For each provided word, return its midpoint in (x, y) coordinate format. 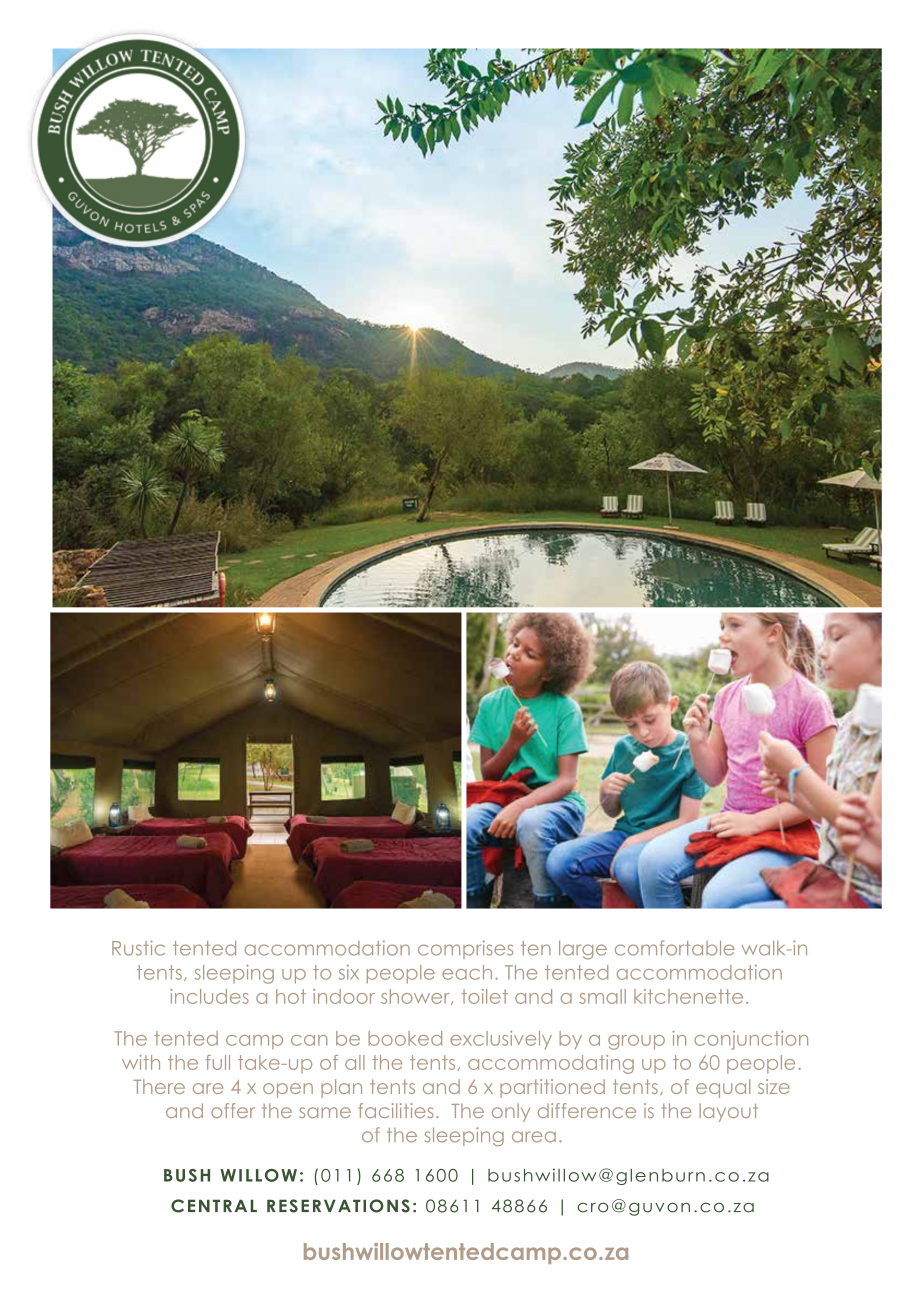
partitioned (552, 1088)
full (218, 1062)
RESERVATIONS (338, 1206)
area (534, 1137)
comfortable (675, 948)
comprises (465, 949)
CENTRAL (214, 1206)
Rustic (138, 948)
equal (723, 1088)
